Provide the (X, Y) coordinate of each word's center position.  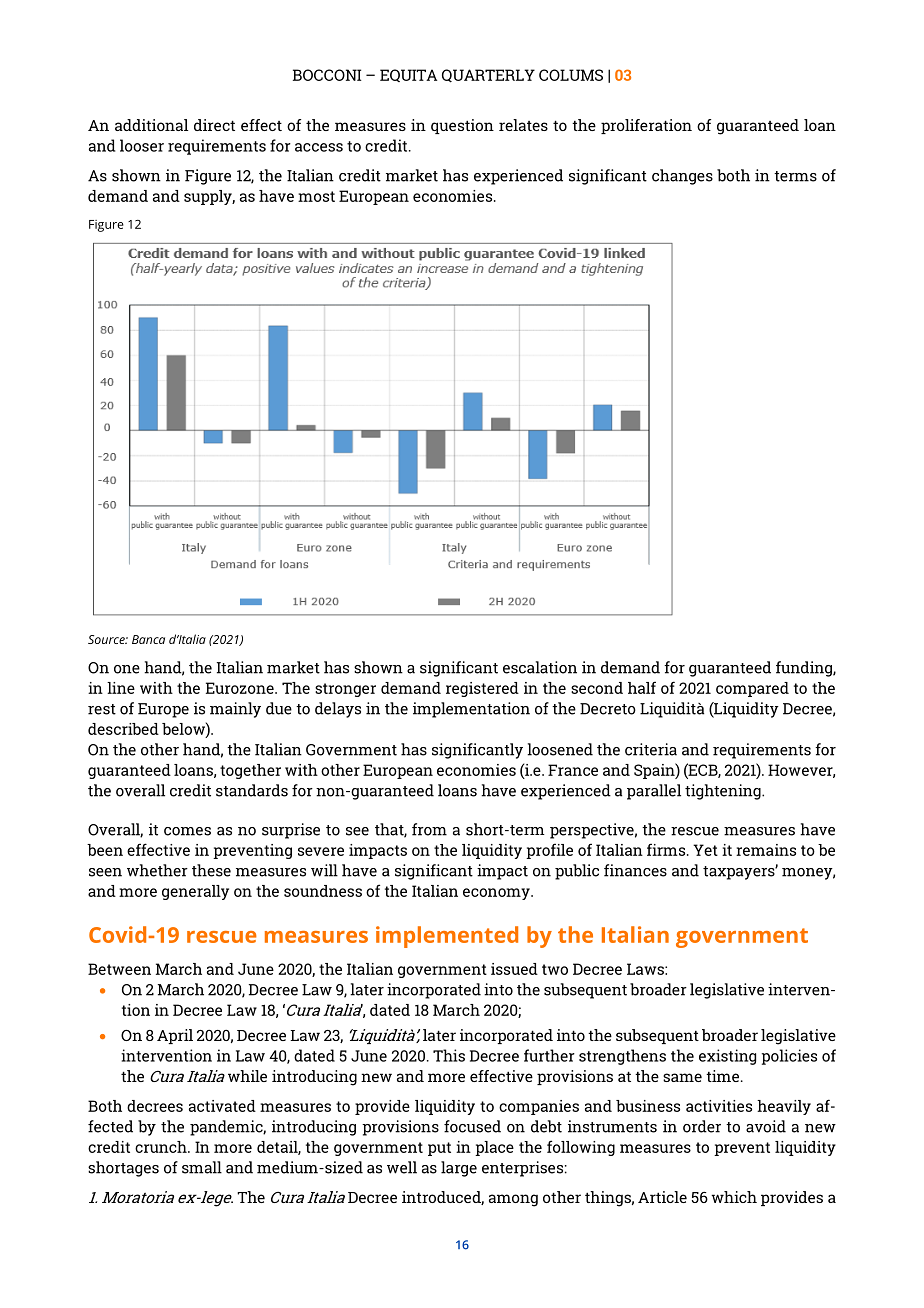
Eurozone (241, 688)
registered (482, 689)
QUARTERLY (488, 76)
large (459, 1169)
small (202, 1167)
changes (682, 177)
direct (214, 125)
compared (752, 689)
